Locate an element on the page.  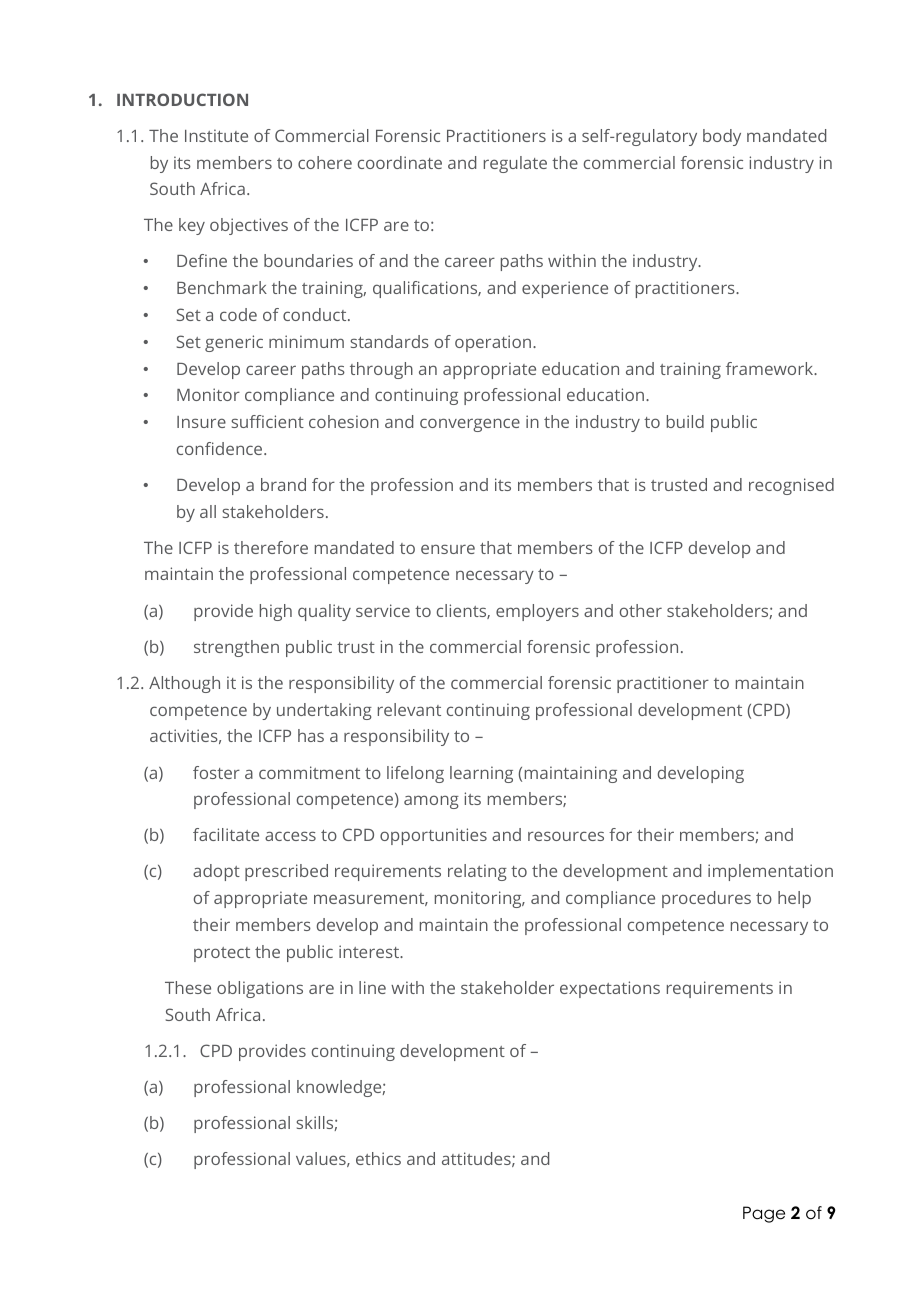
Page is located at coordinates (764, 1214).
